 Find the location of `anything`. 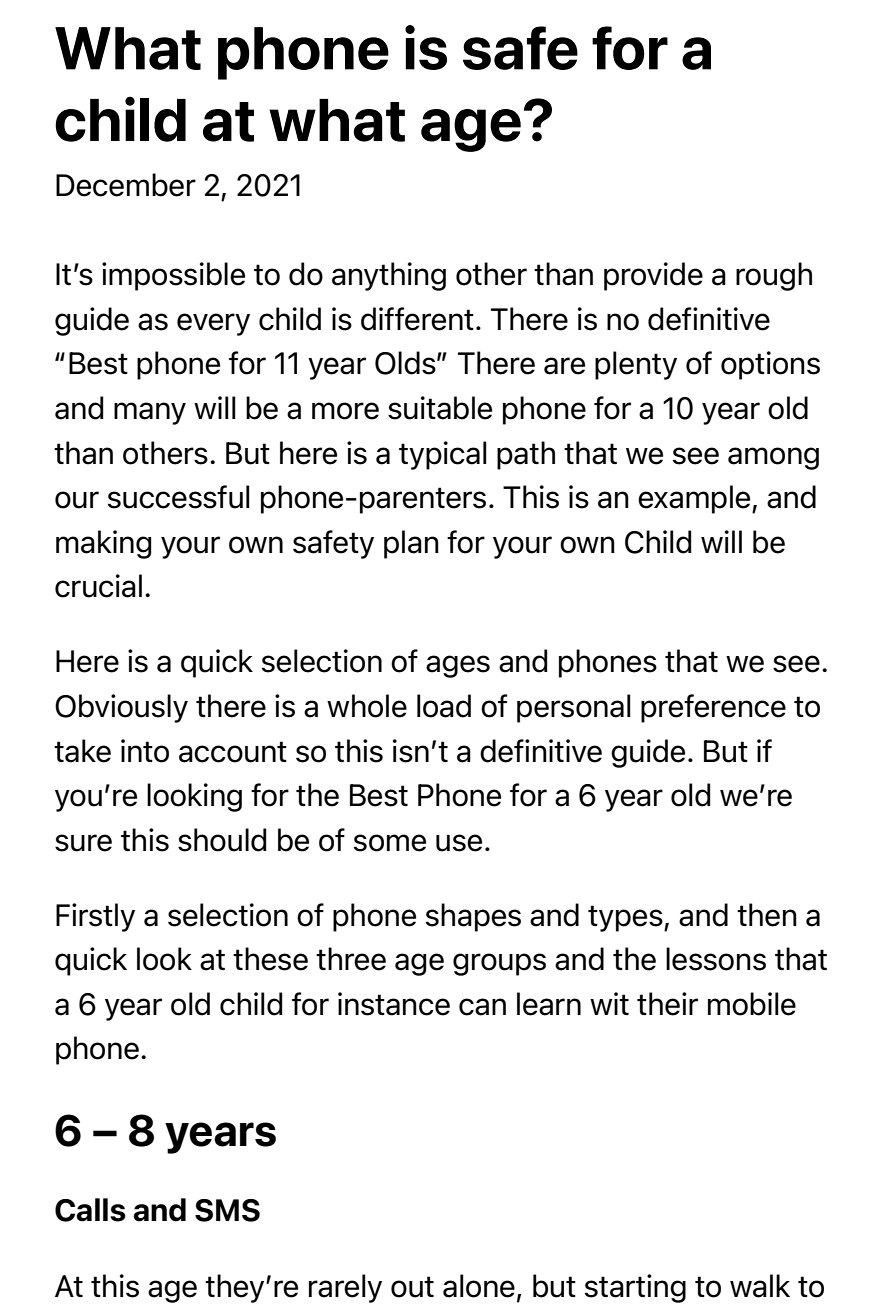

anything is located at coordinates (389, 276).
